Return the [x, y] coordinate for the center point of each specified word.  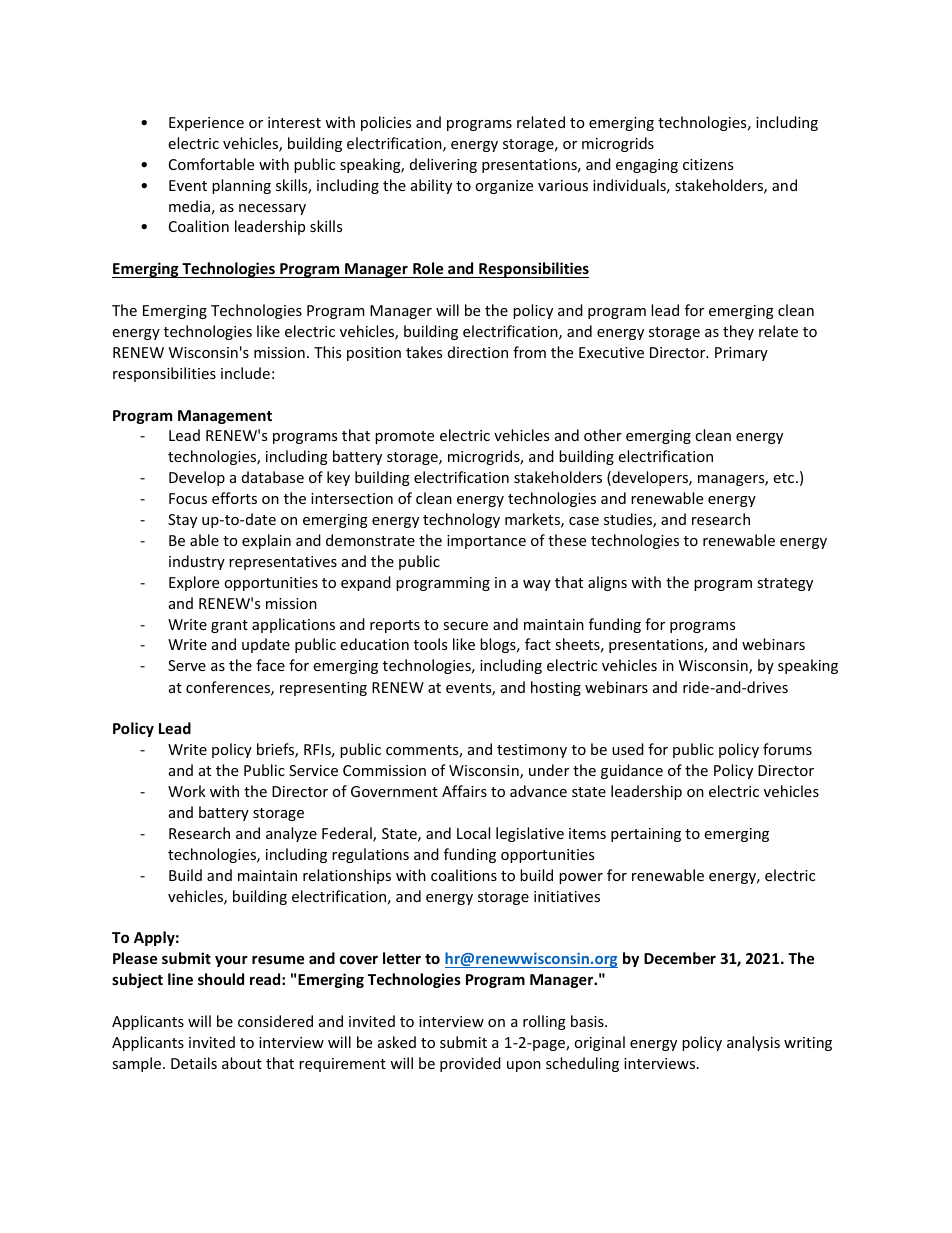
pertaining [646, 835]
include [245, 373]
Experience [206, 124]
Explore [194, 583]
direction [478, 352]
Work [187, 791]
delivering [443, 165]
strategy [785, 584]
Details [194, 1063]
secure [465, 626]
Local [473, 833]
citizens [708, 164]
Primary [741, 354]
